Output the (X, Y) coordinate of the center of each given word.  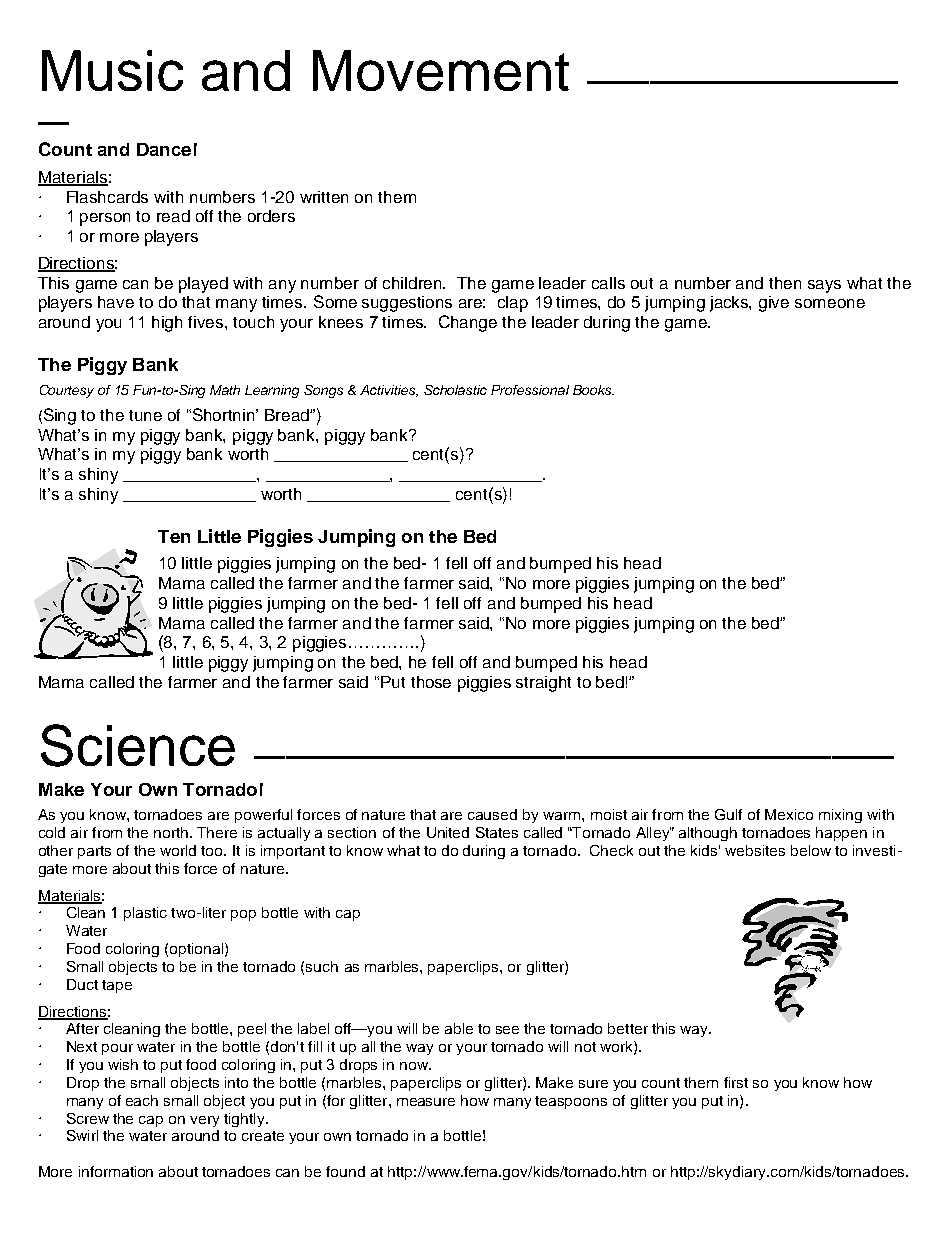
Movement (441, 70)
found (345, 1171)
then (785, 283)
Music (112, 70)
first (736, 1082)
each (142, 1100)
